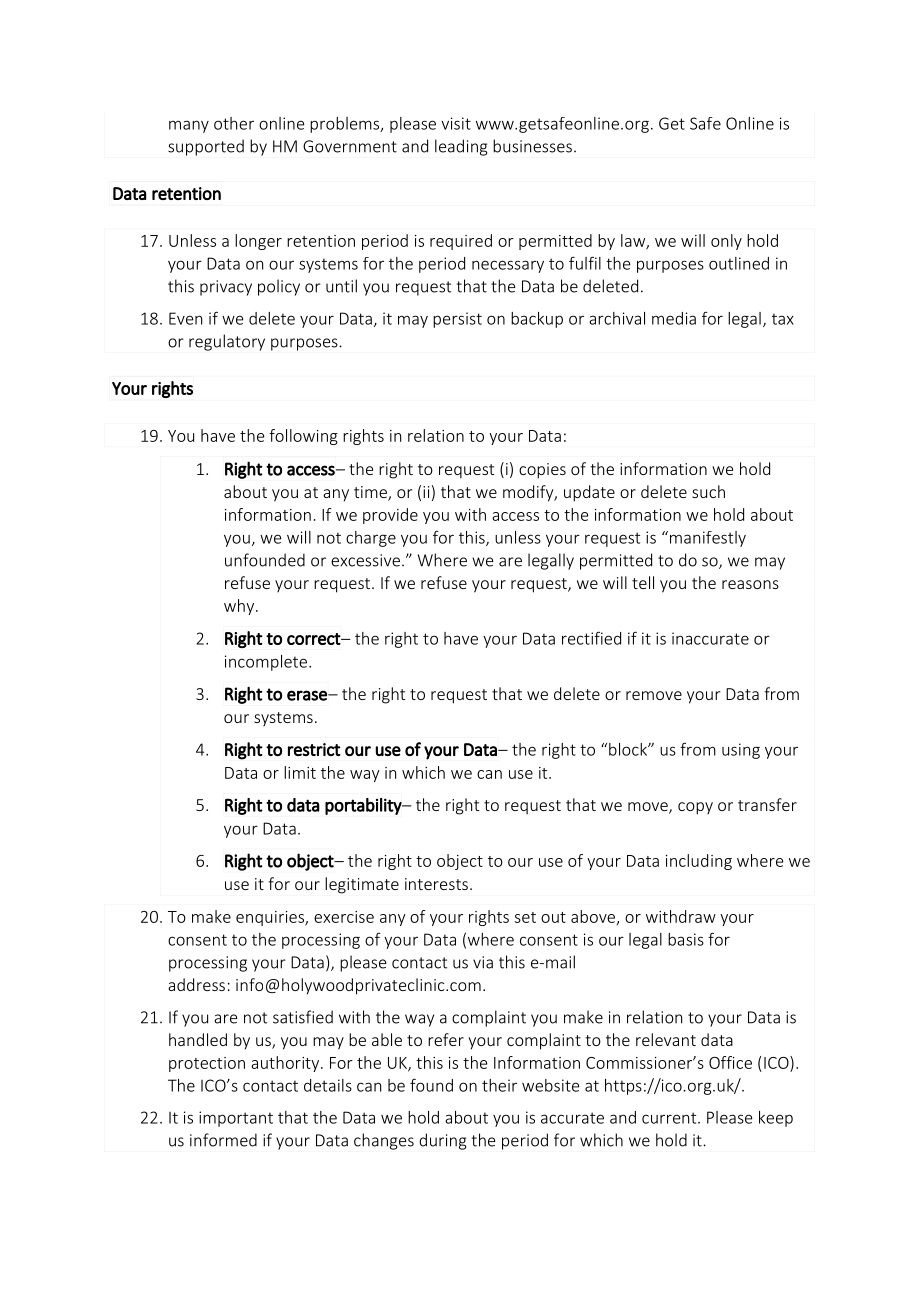 The height and width of the document is (1308, 924). Describe the element at coordinates (726, 242) in the document. I see `only` at that location.
